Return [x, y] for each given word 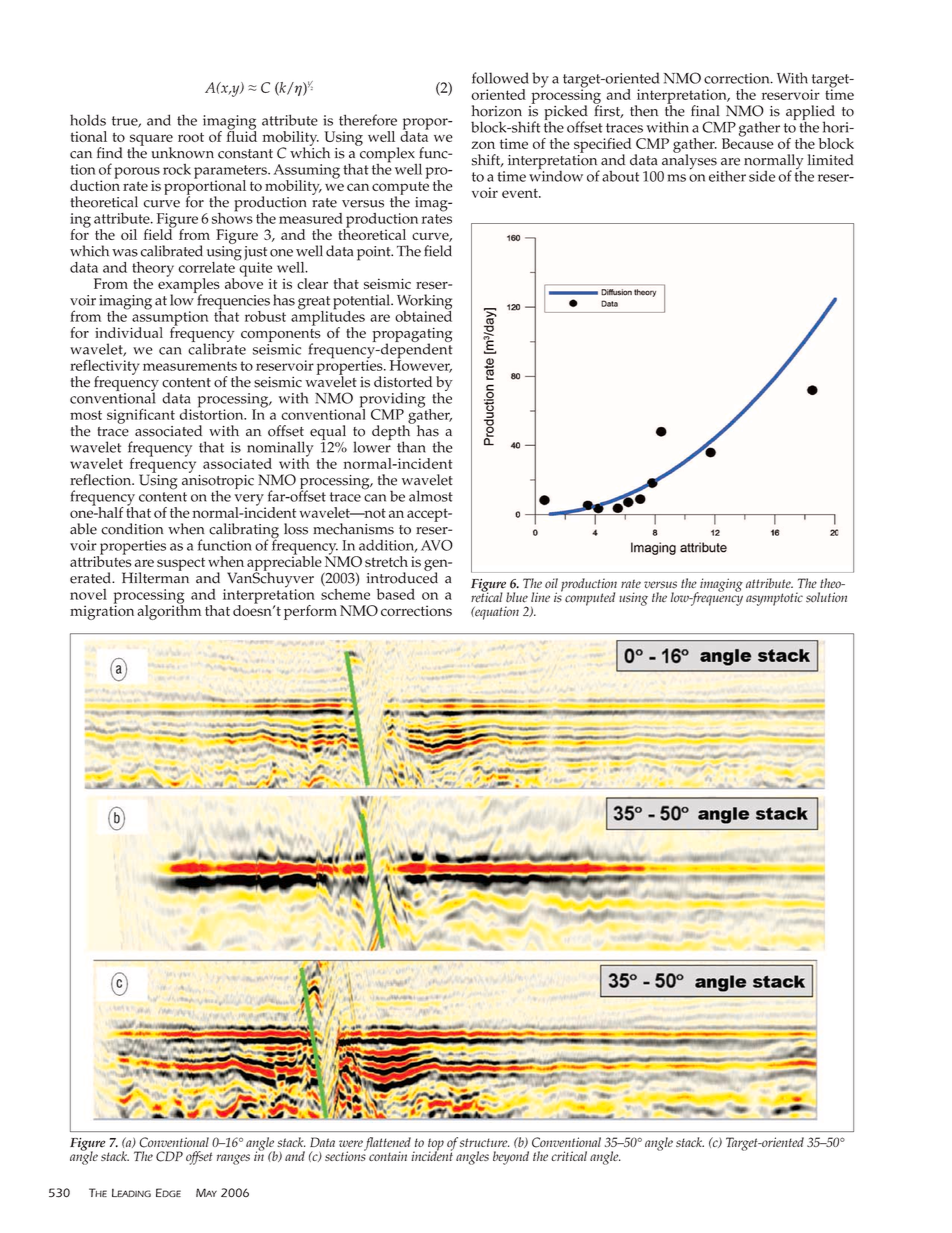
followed [500, 78]
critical [569, 1156]
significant [141, 416]
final [705, 110]
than [411, 447]
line [540, 597]
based [396, 594]
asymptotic [774, 599]
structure [484, 1142]
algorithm [169, 611]
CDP [169, 1156]
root [191, 137]
